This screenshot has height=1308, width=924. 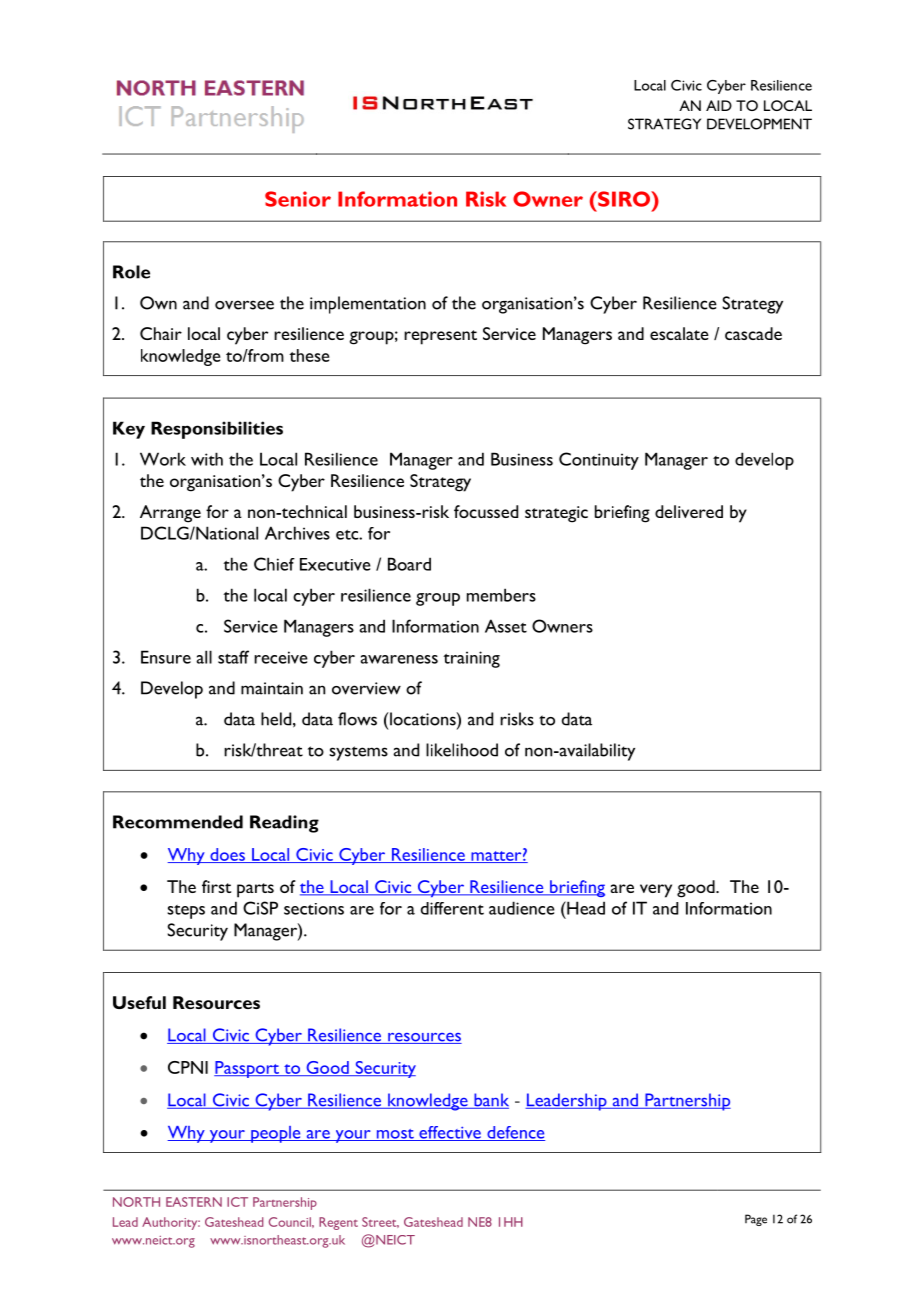 What do you see at coordinates (471, 659) in the screenshot?
I see `training` at bounding box center [471, 659].
